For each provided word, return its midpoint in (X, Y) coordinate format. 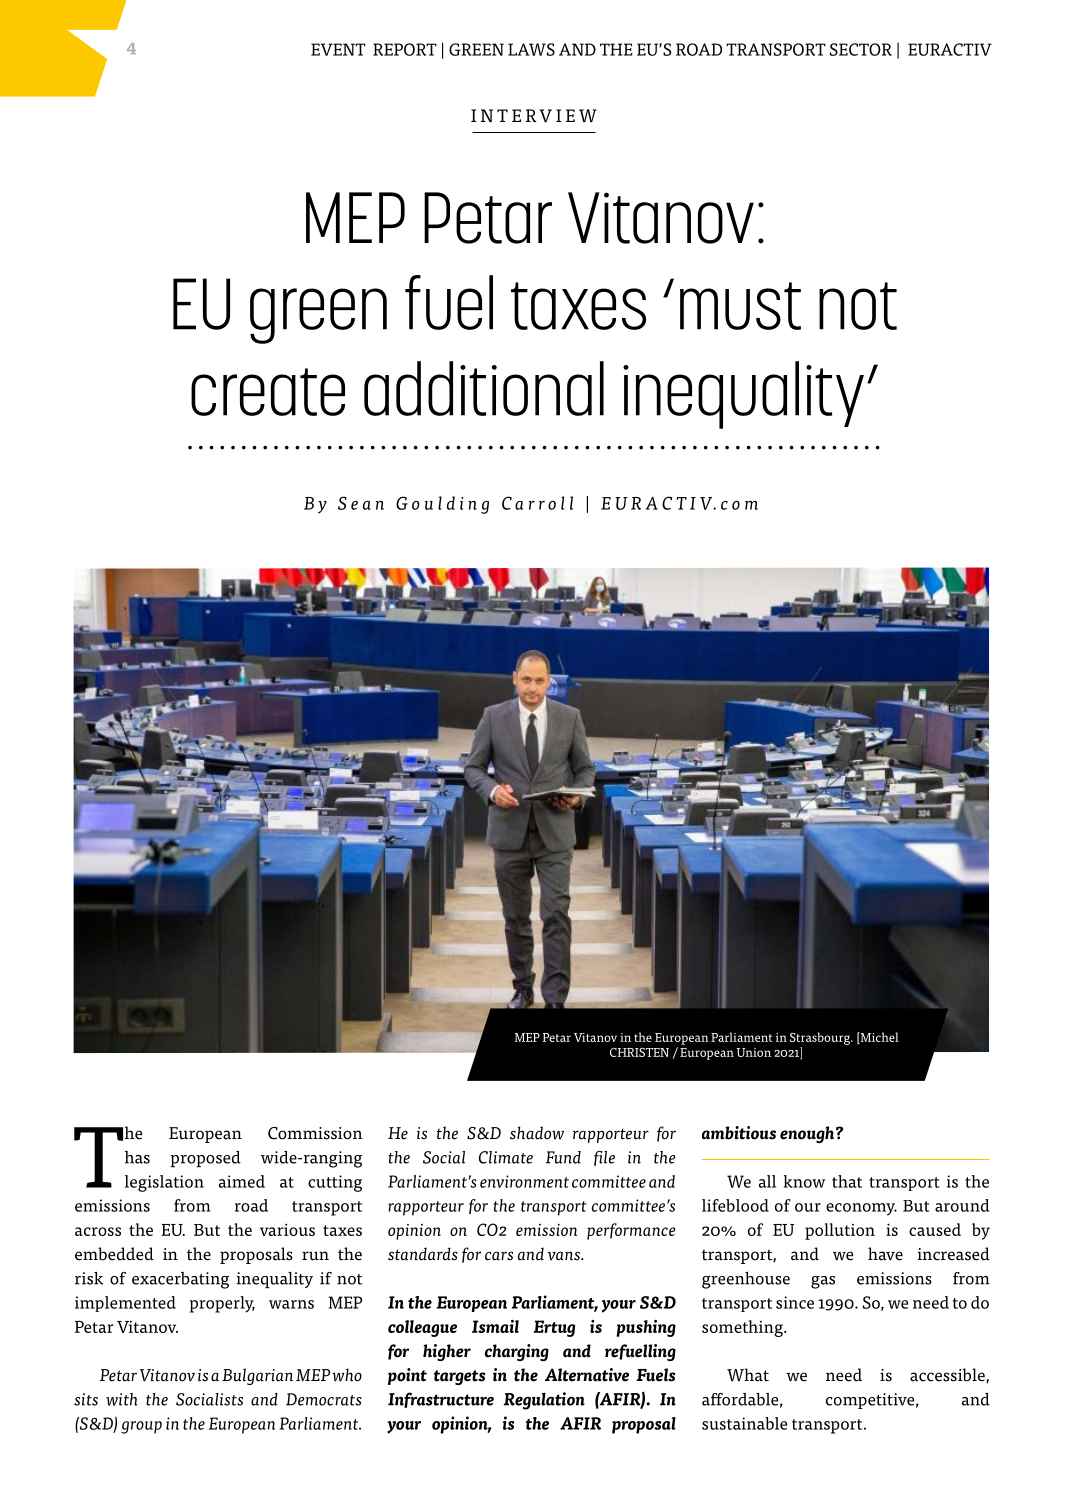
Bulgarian (257, 1376)
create (268, 392)
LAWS (531, 49)
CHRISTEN (639, 1052)
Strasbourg (821, 1038)
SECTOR (861, 49)
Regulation (544, 1401)
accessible (948, 1375)
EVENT (338, 49)
